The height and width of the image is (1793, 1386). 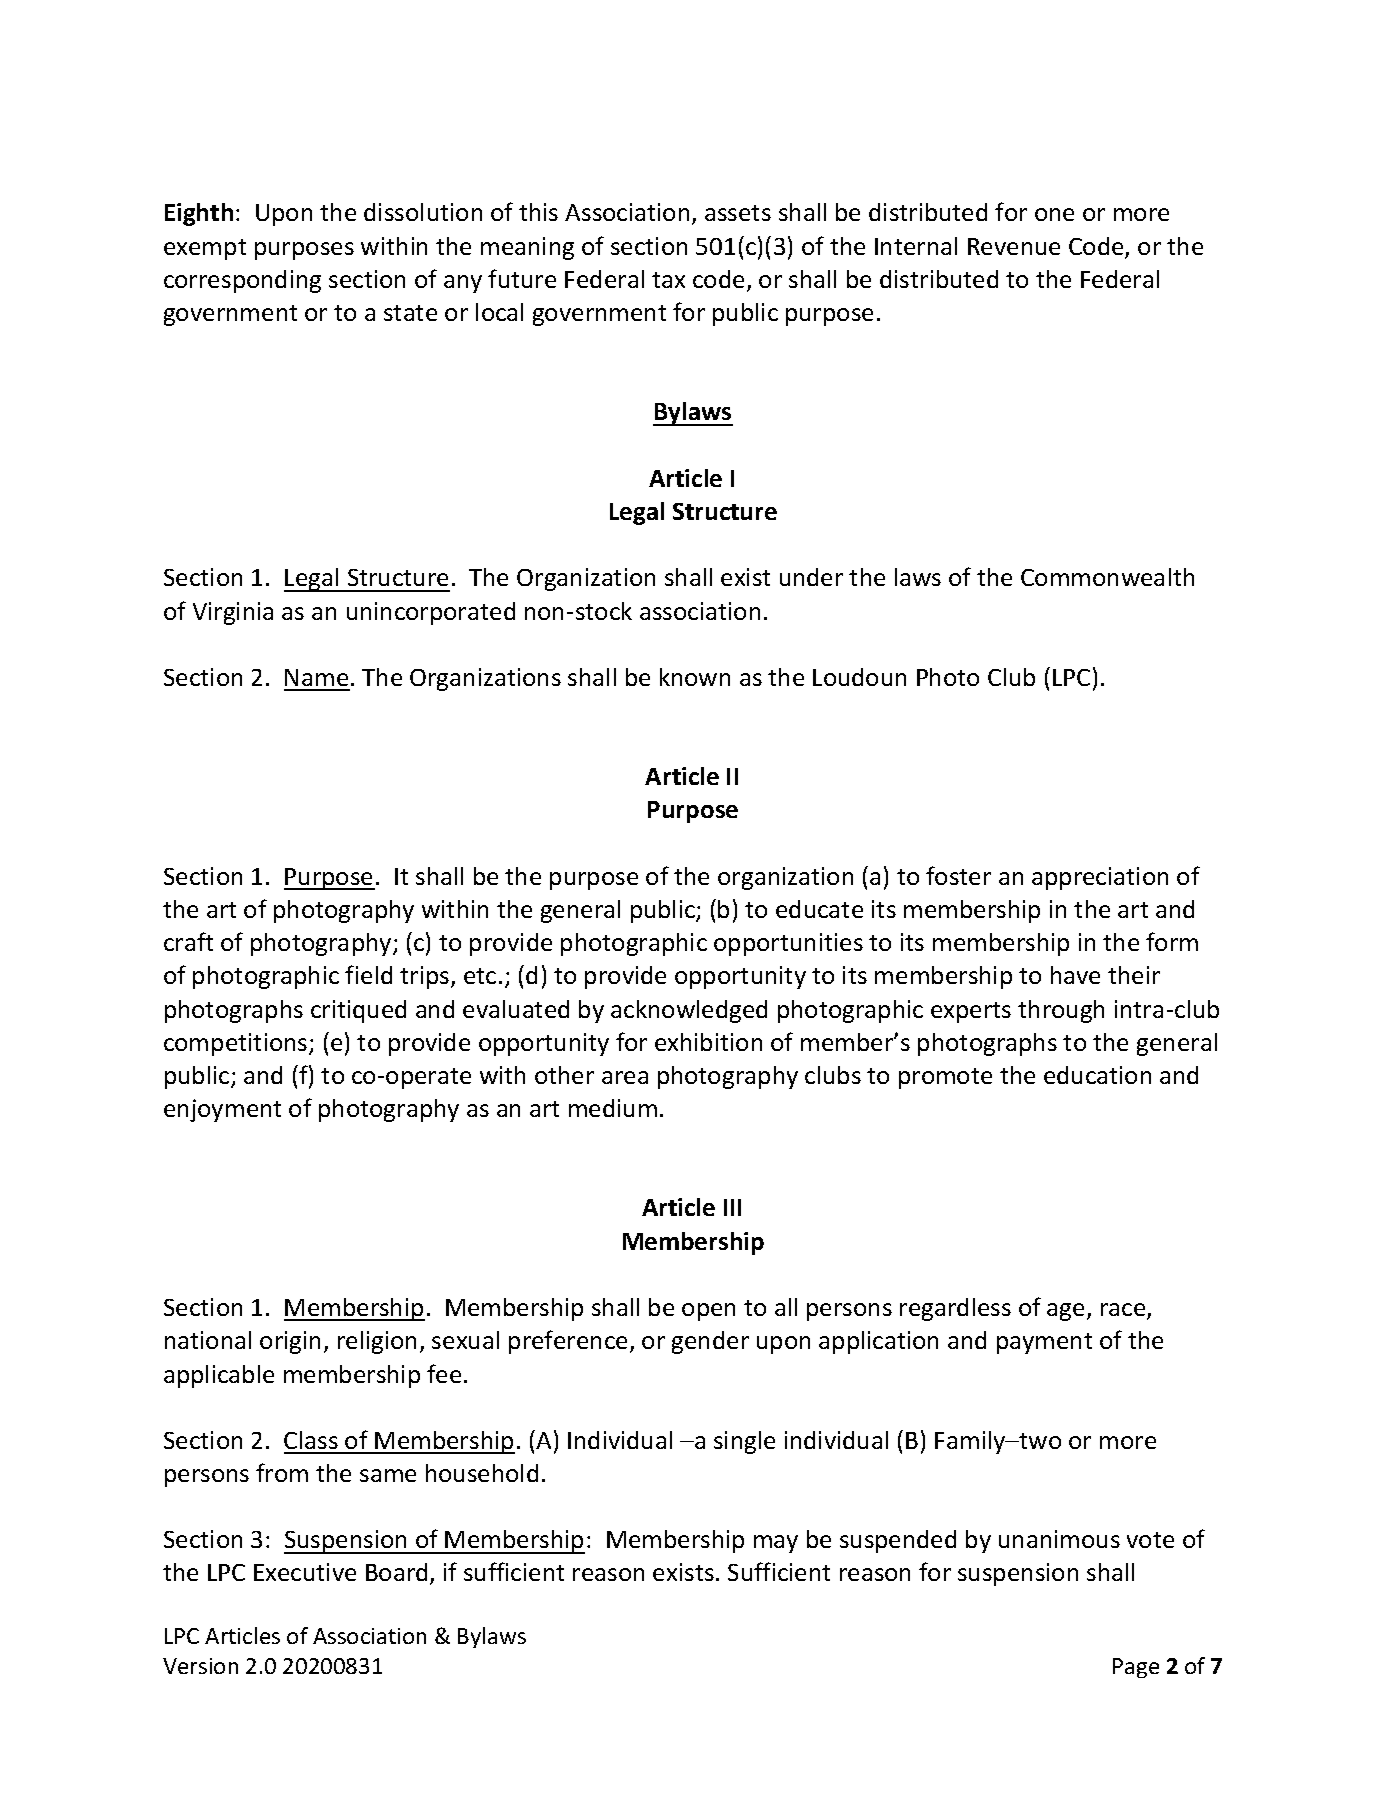 What do you see at coordinates (368, 974) in the image?
I see `field` at bounding box center [368, 974].
